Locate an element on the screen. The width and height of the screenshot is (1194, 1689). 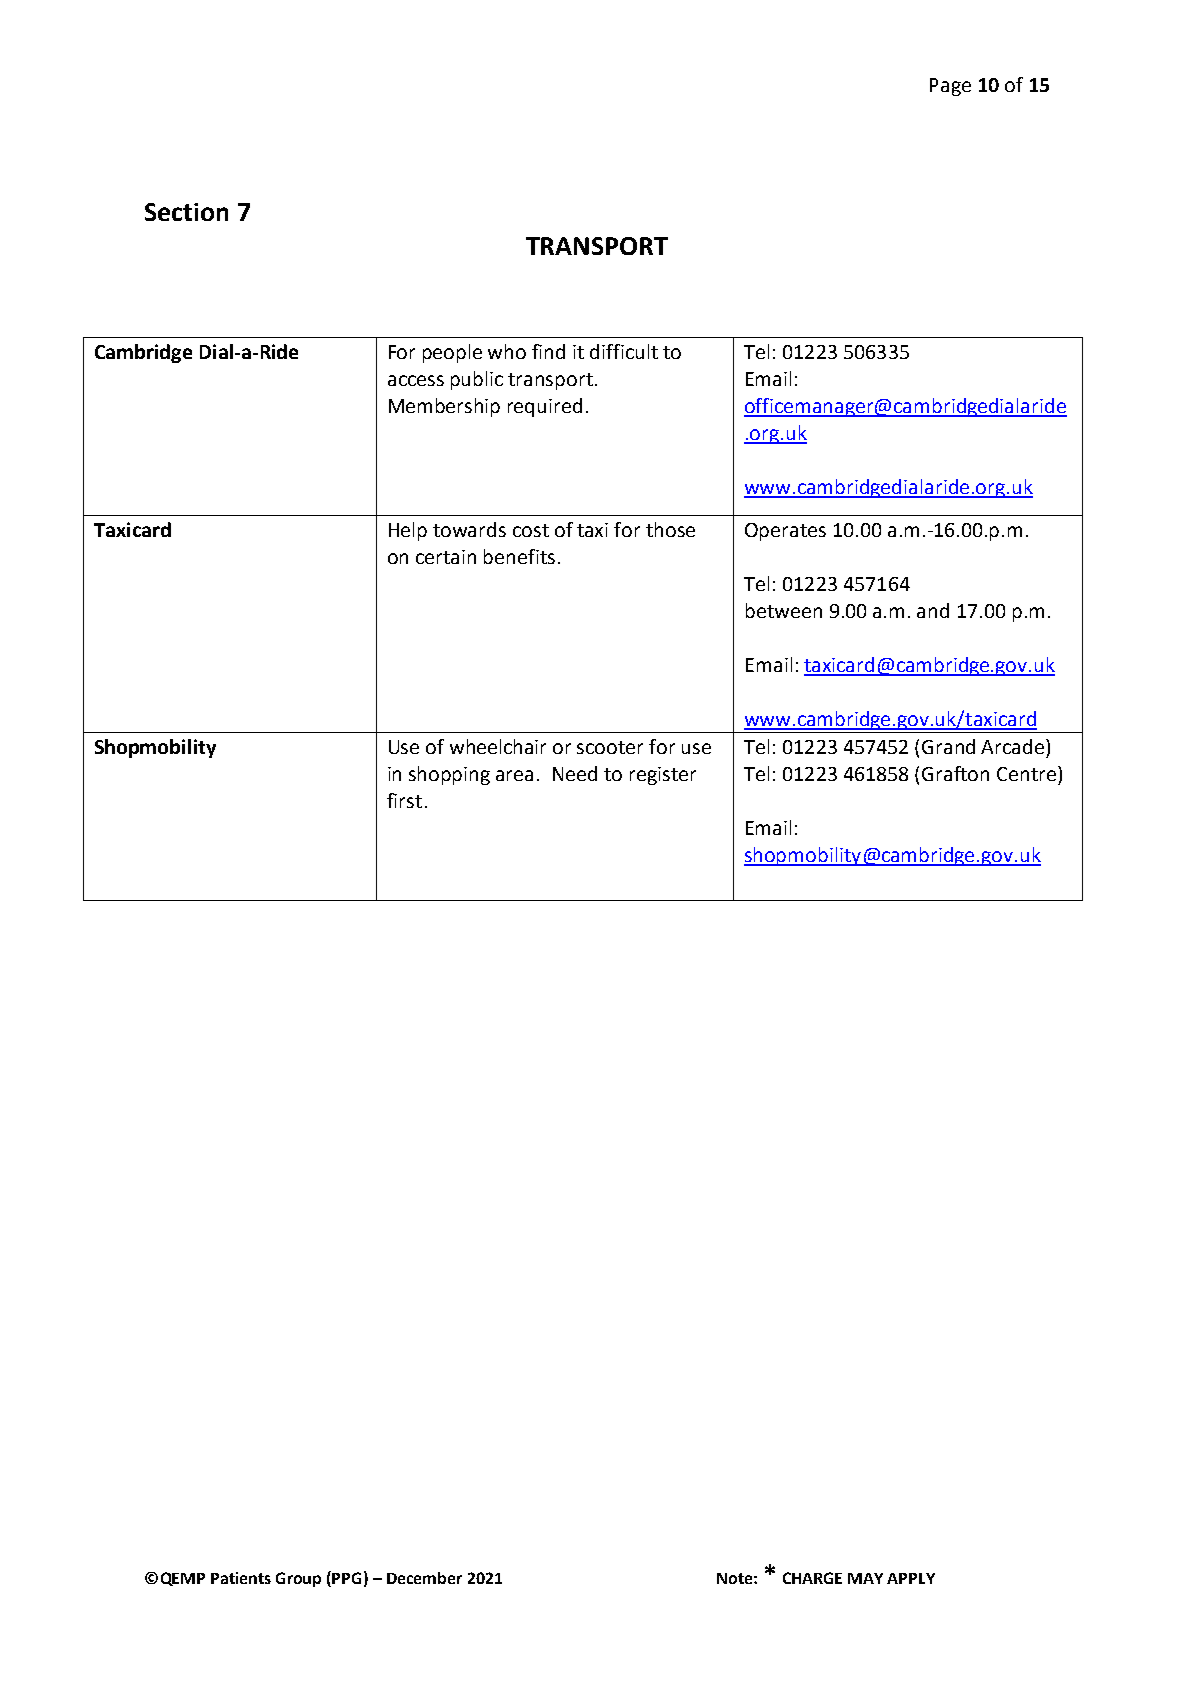
Group is located at coordinates (298, 1579).
